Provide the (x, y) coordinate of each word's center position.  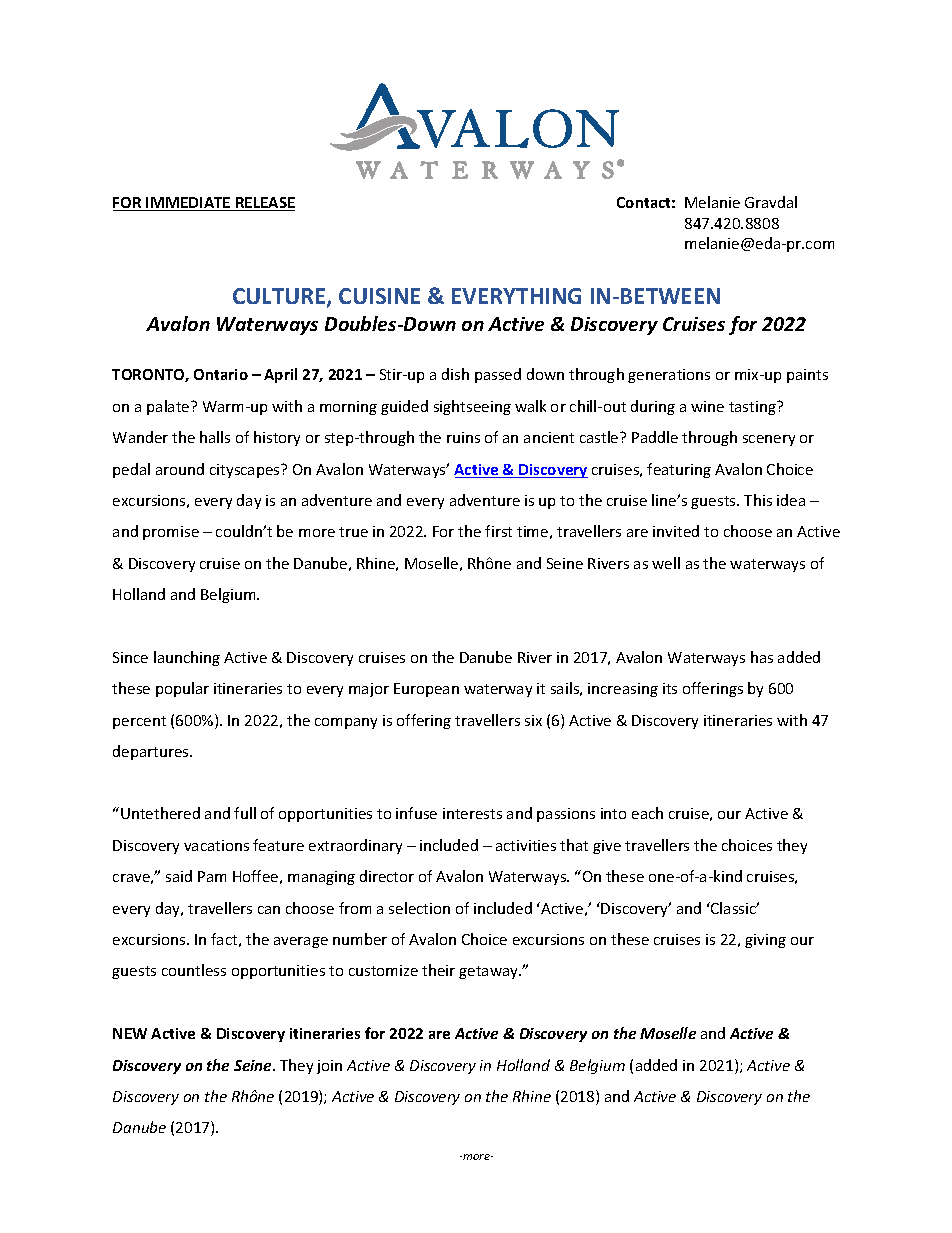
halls (215, 437)
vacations (216, 845)
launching (187, 658)
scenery (769, 440)
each (647, 813)
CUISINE (379, 296)
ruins (463, 437)
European (426, 690)
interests (472, 813)
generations (669, 376)
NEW (130, 1033)
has (762, 657)
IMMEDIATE (189, 204)
